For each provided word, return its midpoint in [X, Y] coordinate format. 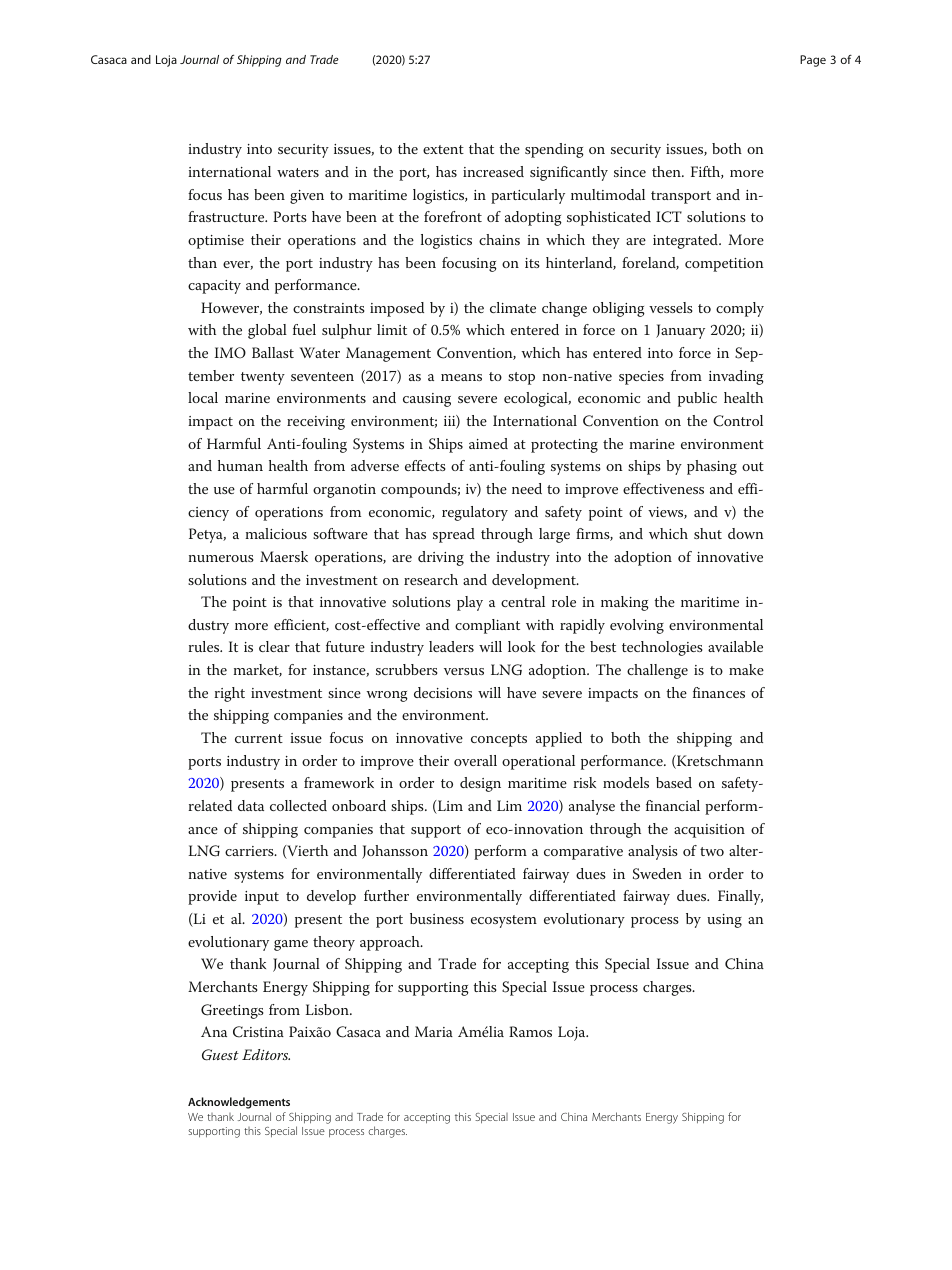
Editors [266, 1054]
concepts [499, 740]
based [674, 782]
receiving [316, 423]
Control [738, 421]
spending [554, 150]
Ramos [530, 1031]
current [259, 738]
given [307, 197]
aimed [488, 443]
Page [813, 61]
